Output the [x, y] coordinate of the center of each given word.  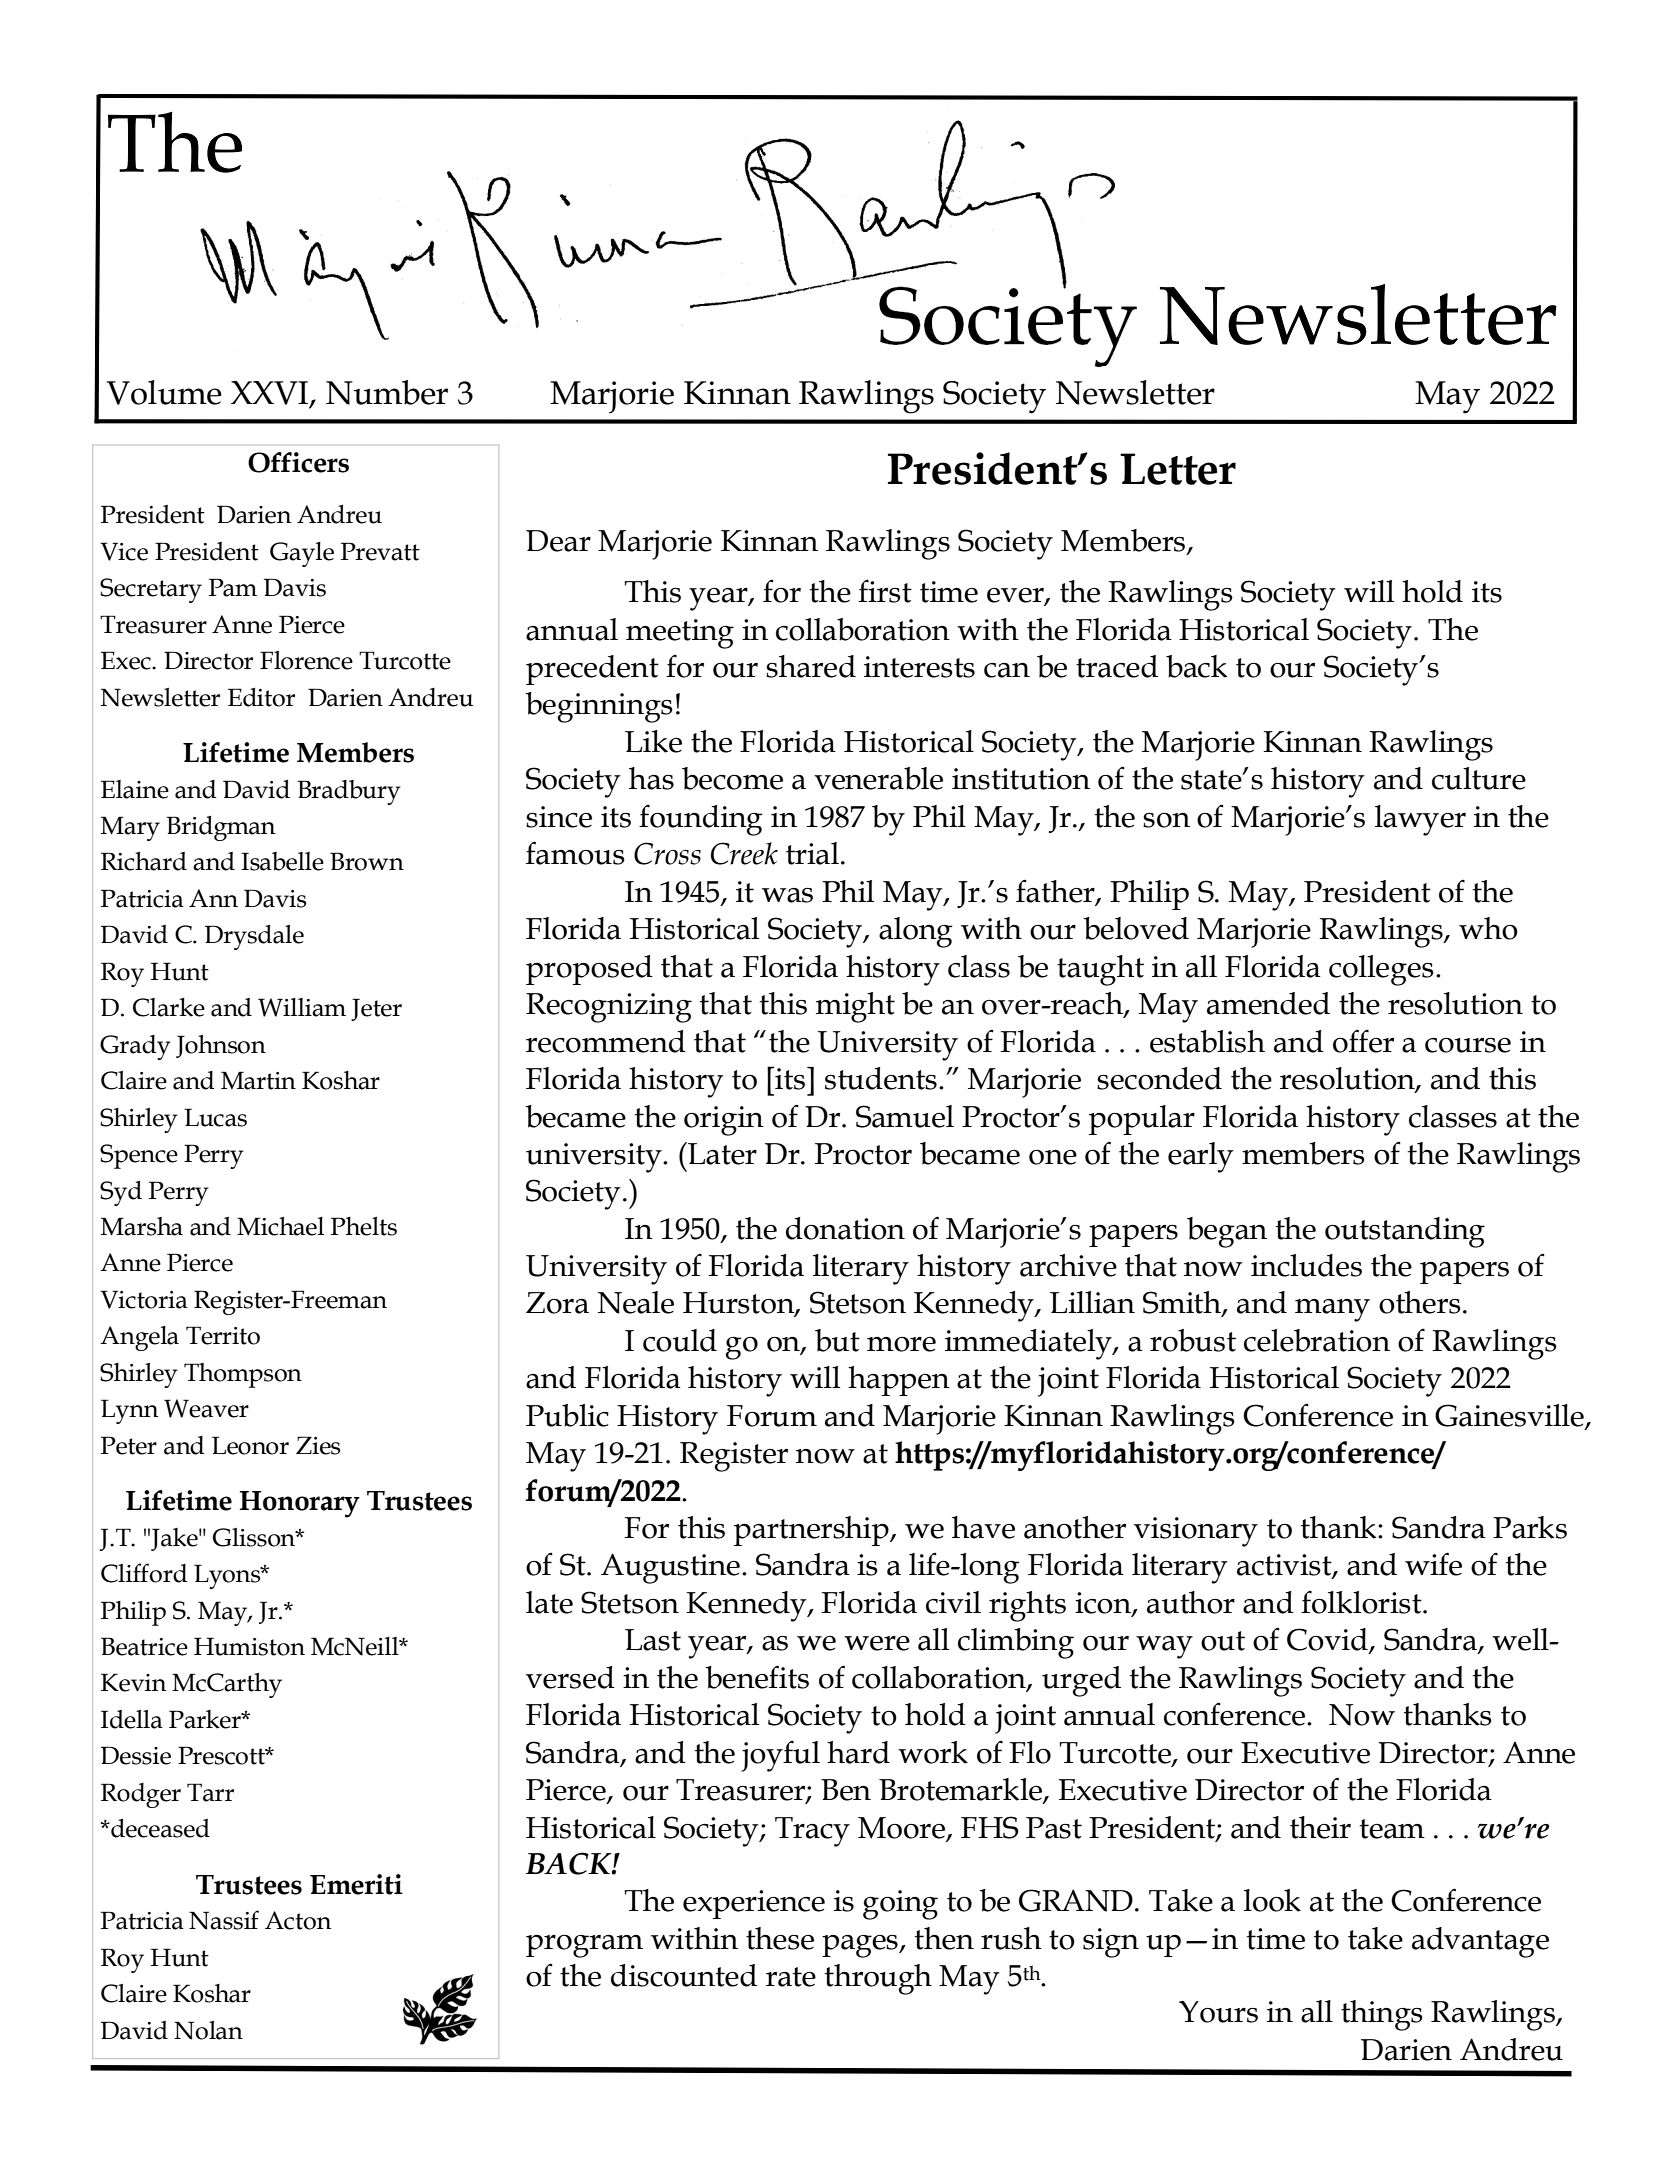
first [885, 591]
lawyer [1420, 820]
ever [1016, 596]
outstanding [1405, 1232]
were [877, 1643]
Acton [298, 1920]
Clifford [144, 1573]
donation [845, 1228]
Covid [1328, 1640]
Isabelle [282, 861]
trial [812, 853]
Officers [298, 462]
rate [791, 1977]
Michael [280, 1226]
